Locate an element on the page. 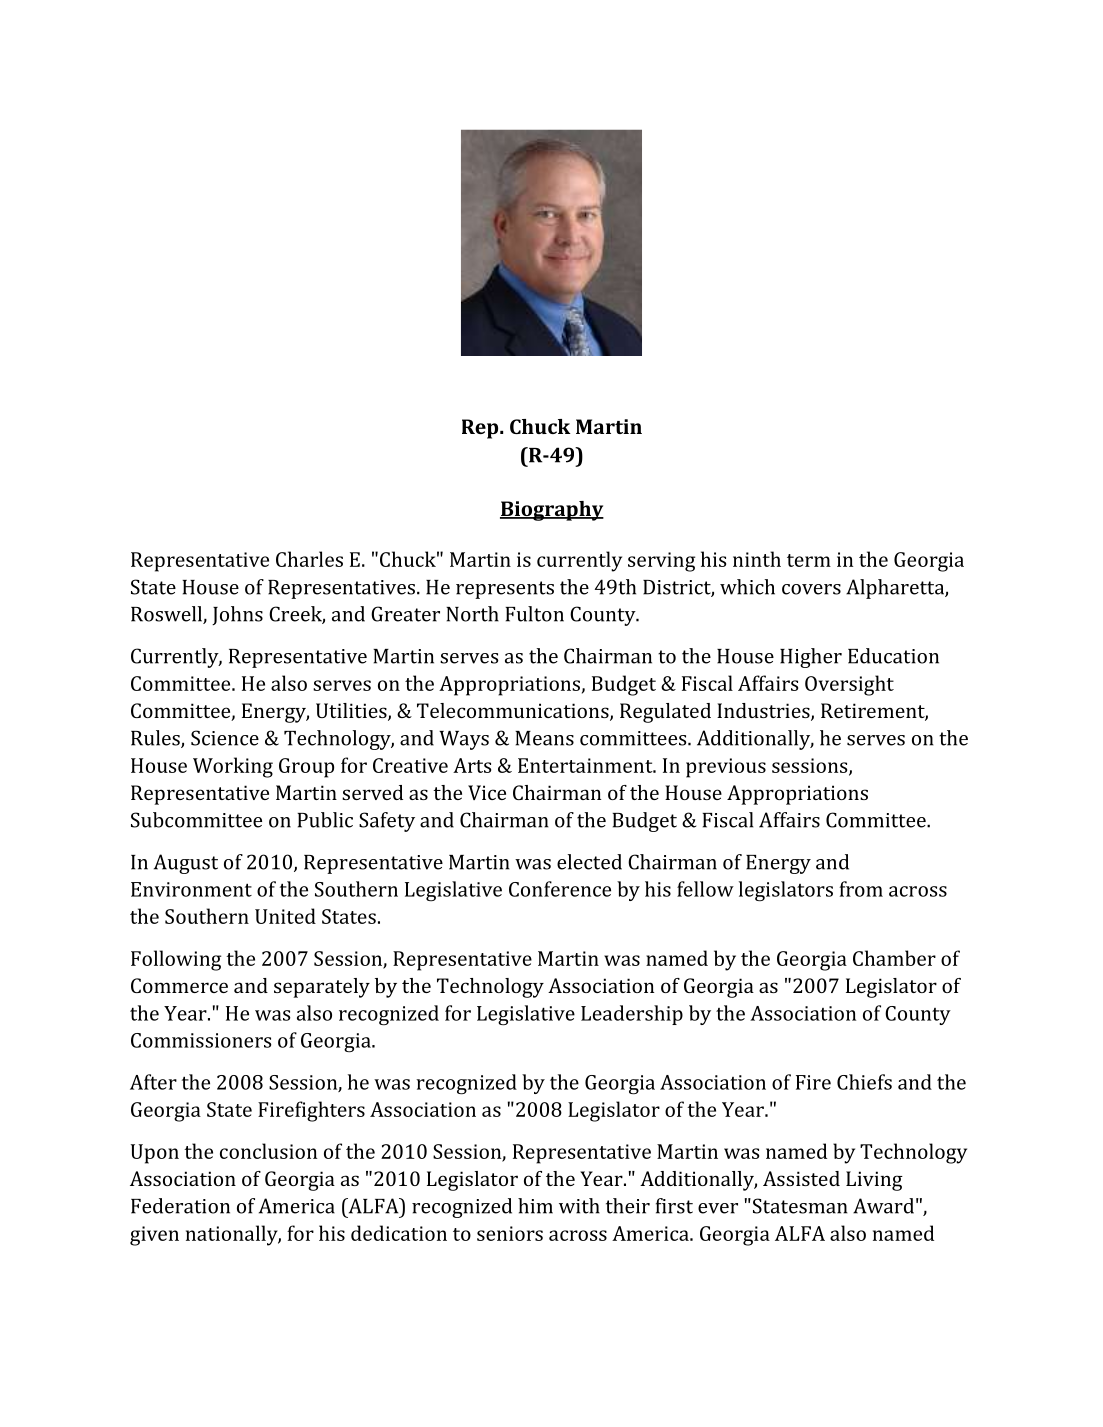 The image size is (1103, 1427). Charles is located at coordinates (309, 559).
